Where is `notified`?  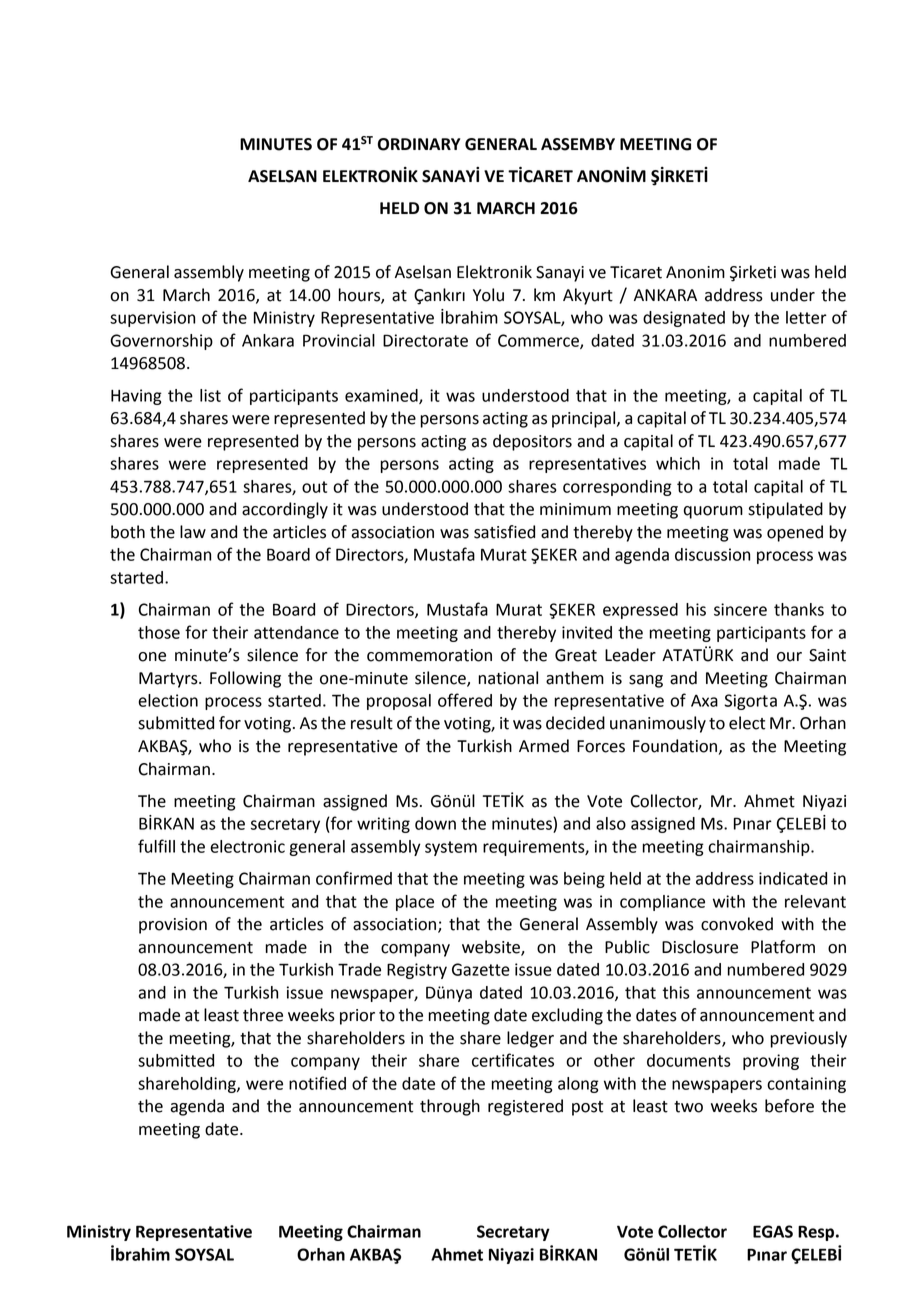 notified is located at coordinates (317, 1083).
